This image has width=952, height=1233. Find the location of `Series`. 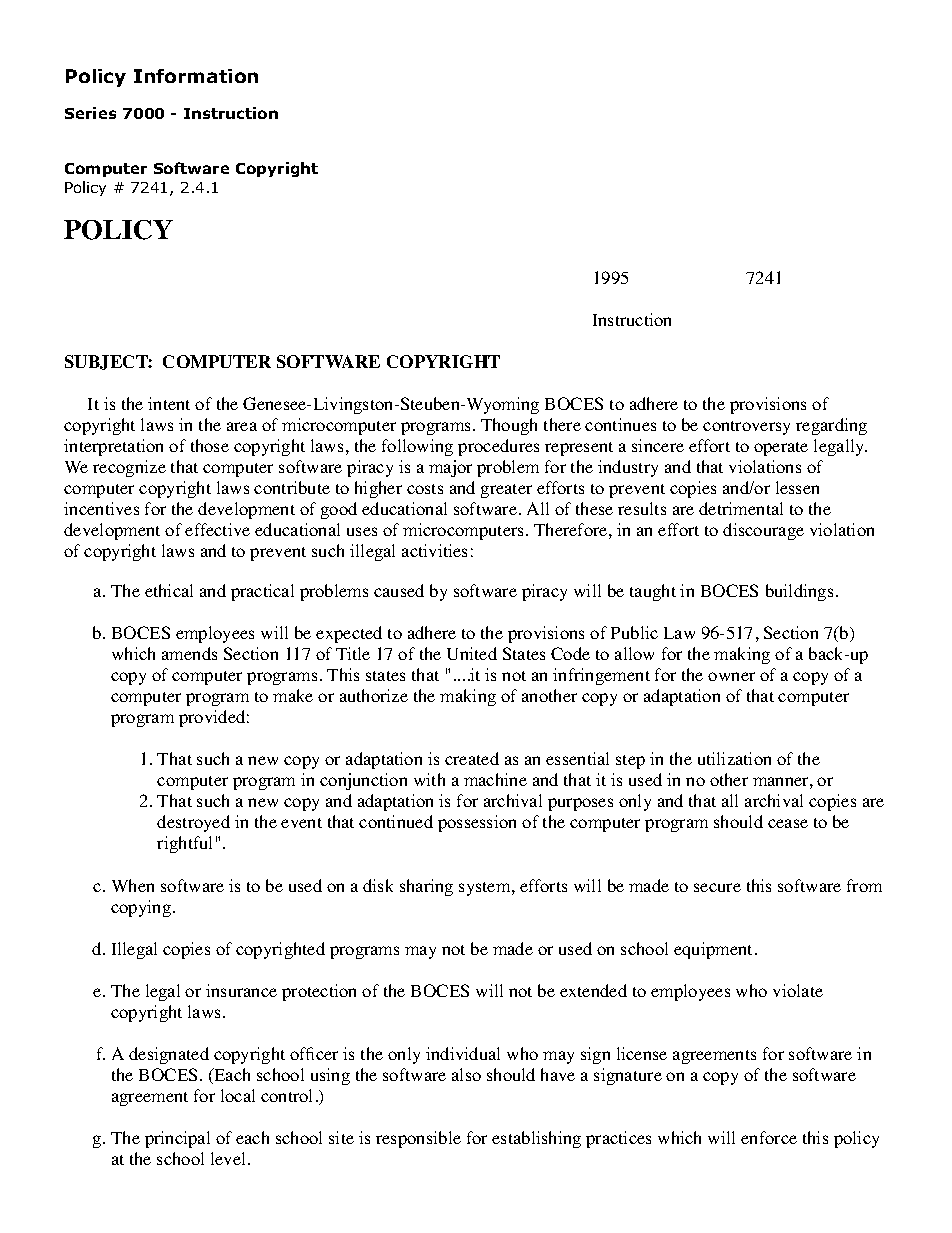

Series is located at coordinates (90, 113).
